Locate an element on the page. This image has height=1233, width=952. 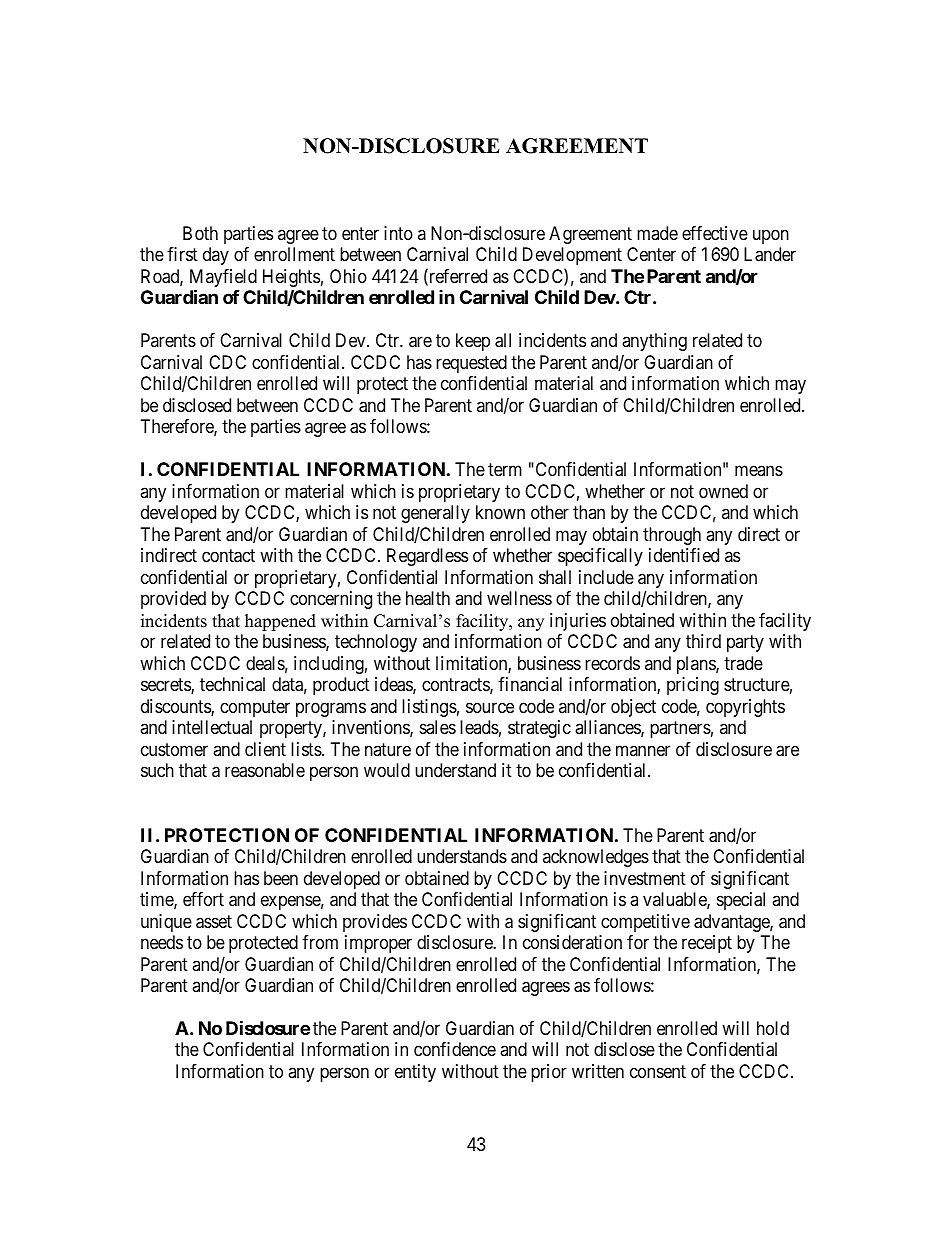
effective is located at coordinates (715, 233).
